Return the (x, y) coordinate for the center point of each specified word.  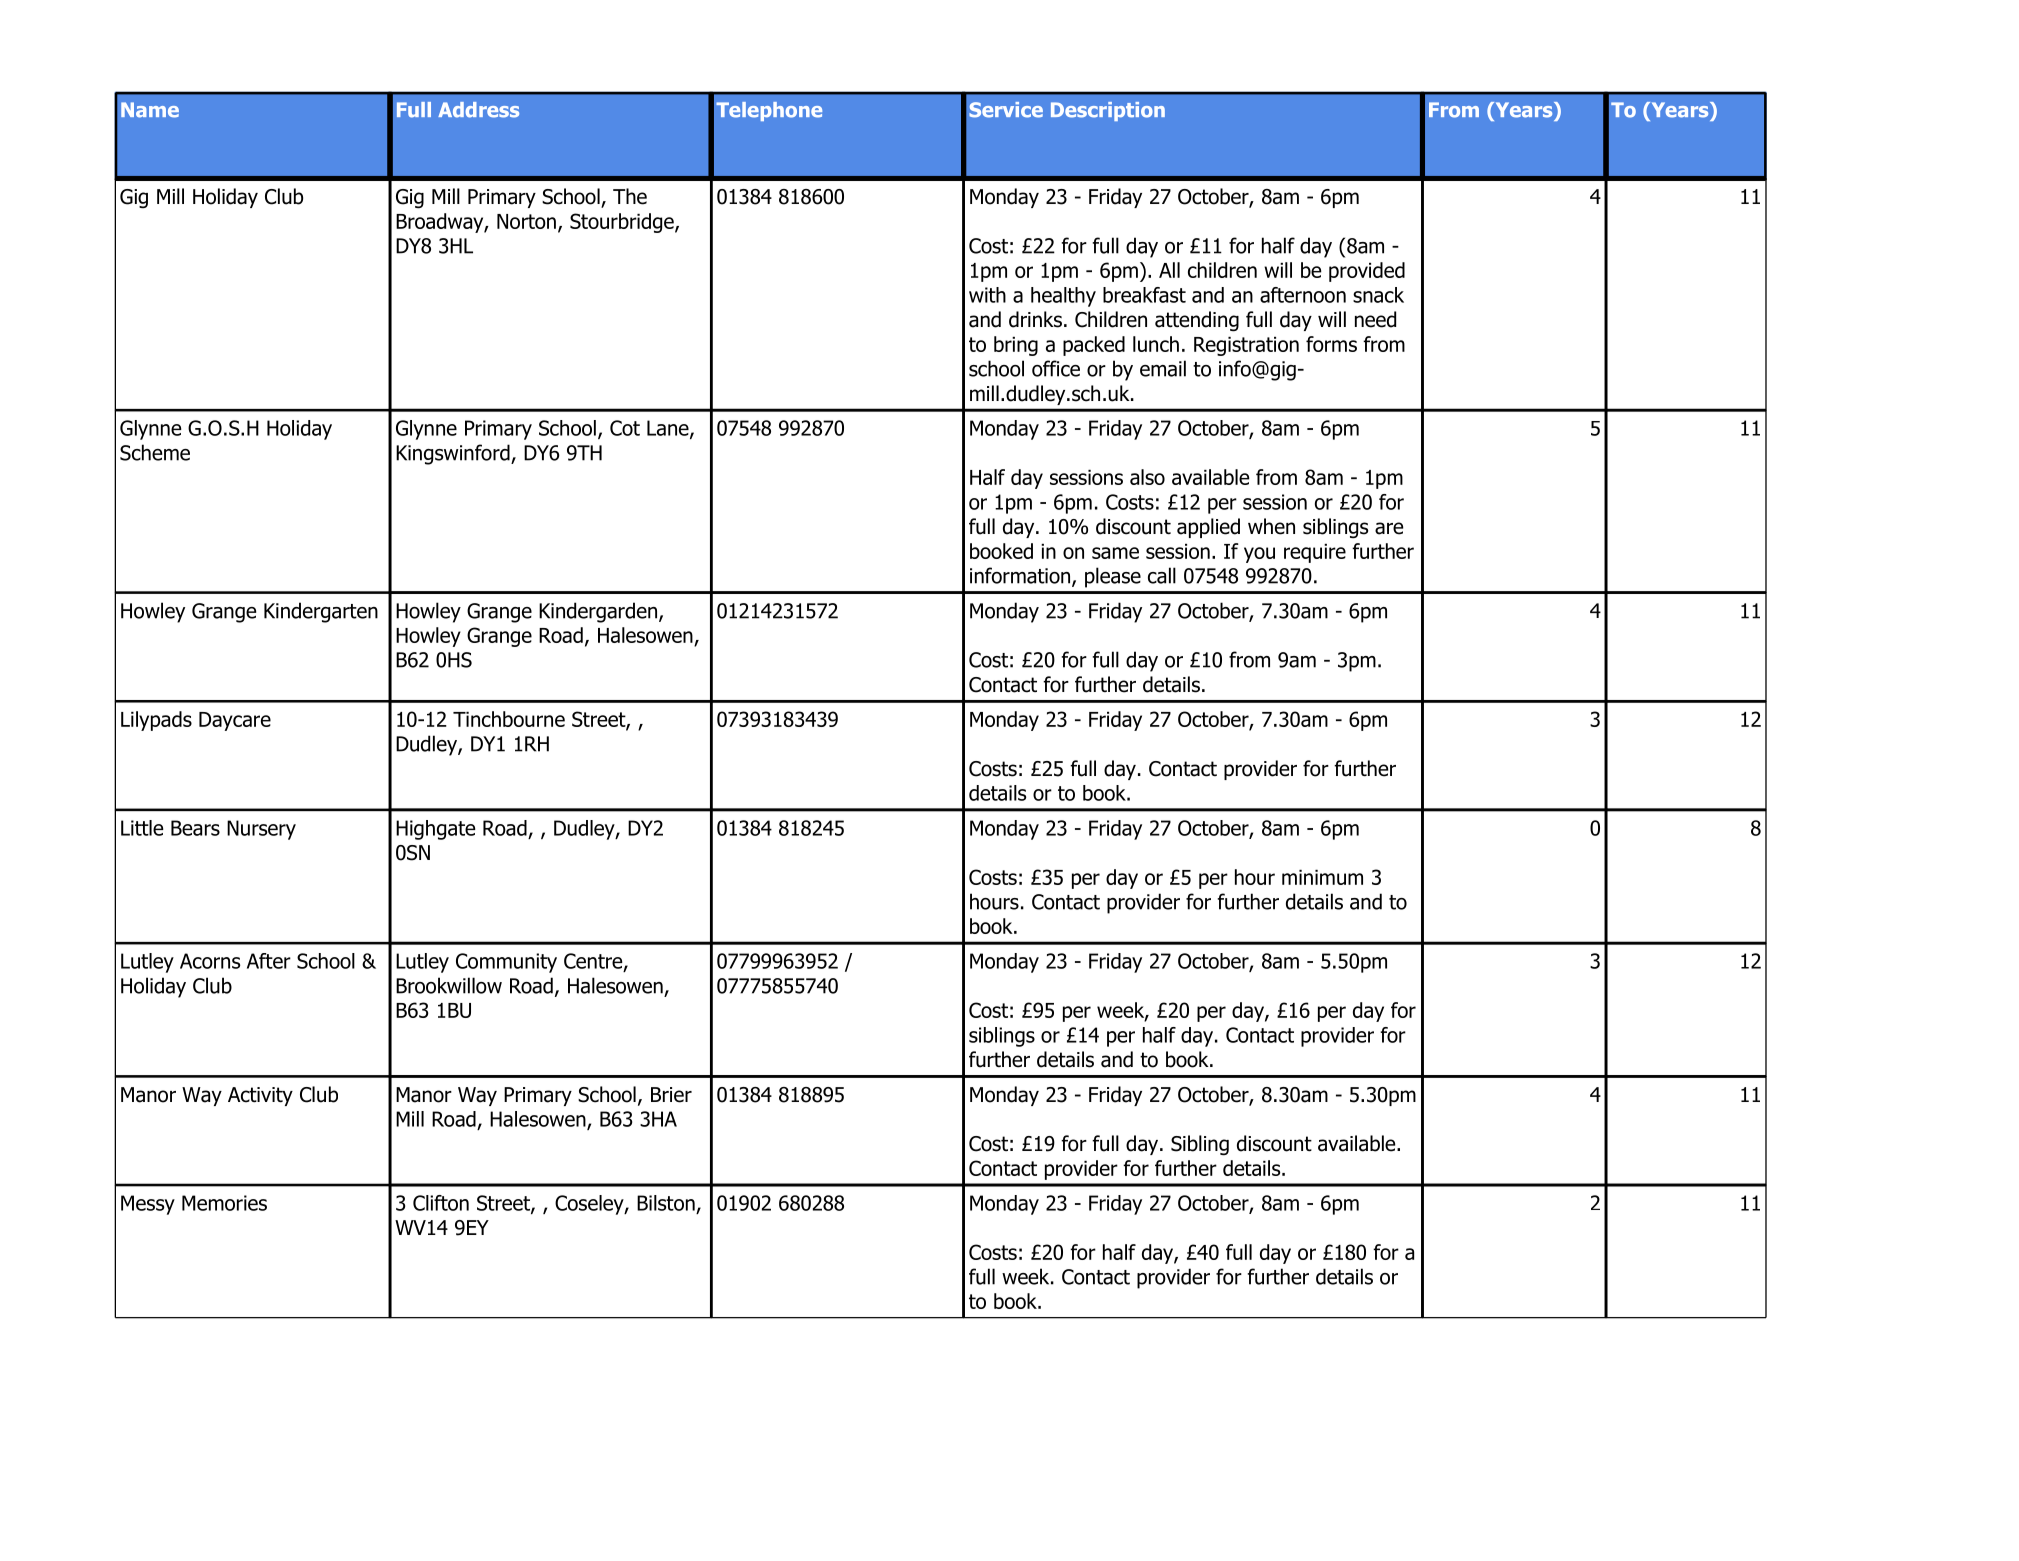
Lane (669, 429)
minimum (1322, 877)
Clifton (441, 1203)
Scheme (155, 452)
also (1147, 477)
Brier (671, 1095)
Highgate (436, 830)
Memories (224, 1203)
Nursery (261, 830)
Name (150, 110)
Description (1108, 111)
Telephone (769, 111)
